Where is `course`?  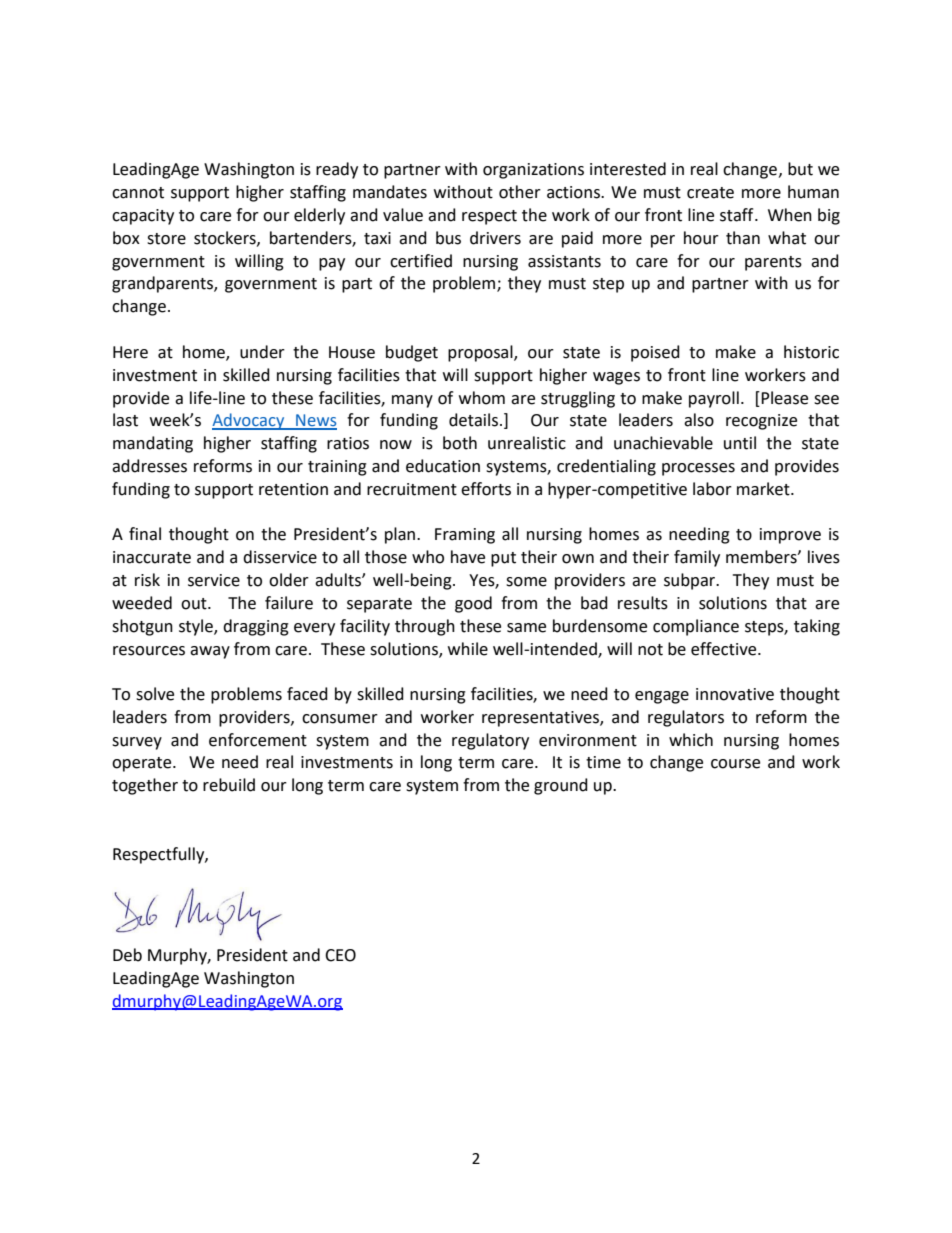
course is located at coordinates (735, 764).
